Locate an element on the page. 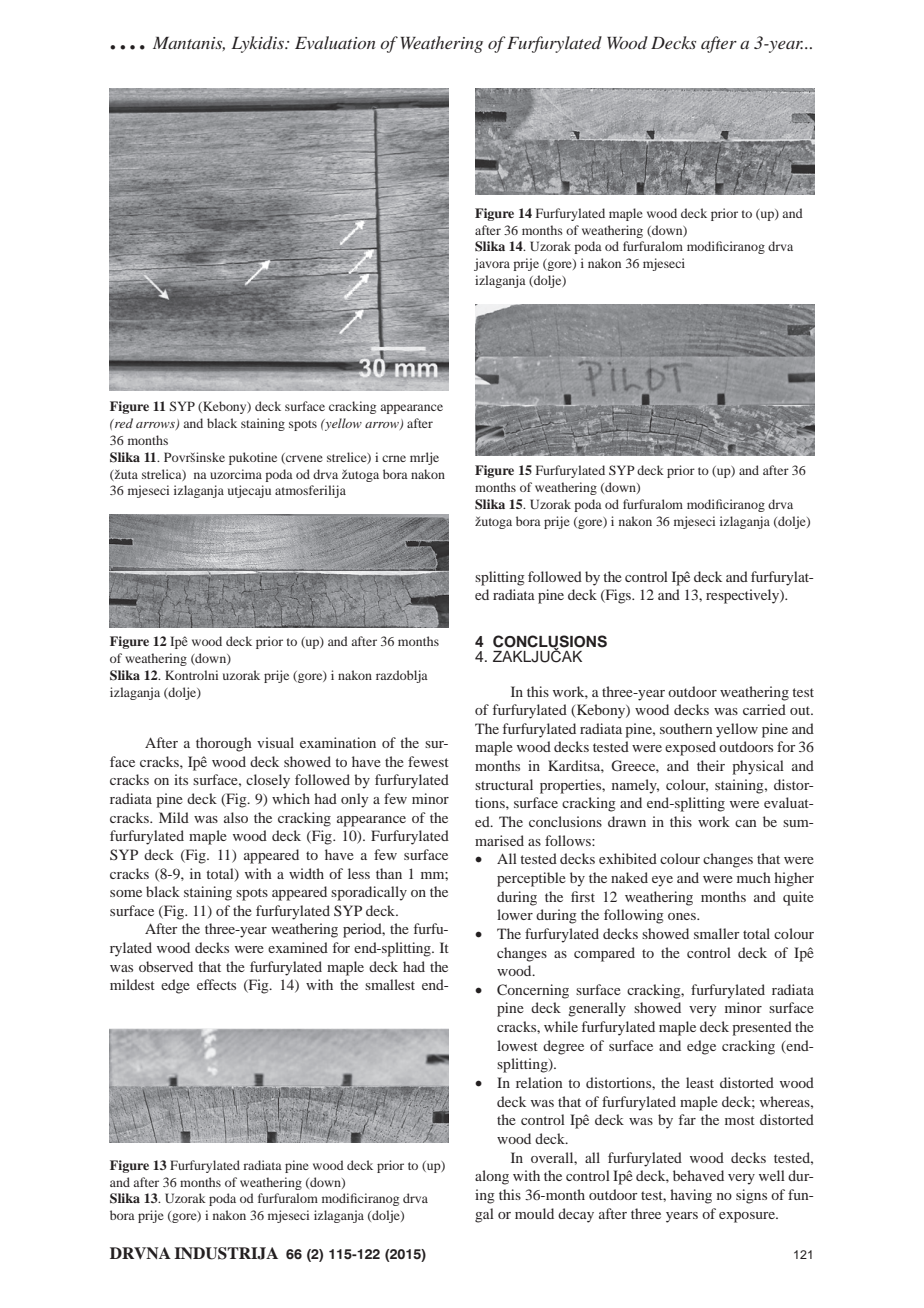  along is located at coordinates (492, 1177).
